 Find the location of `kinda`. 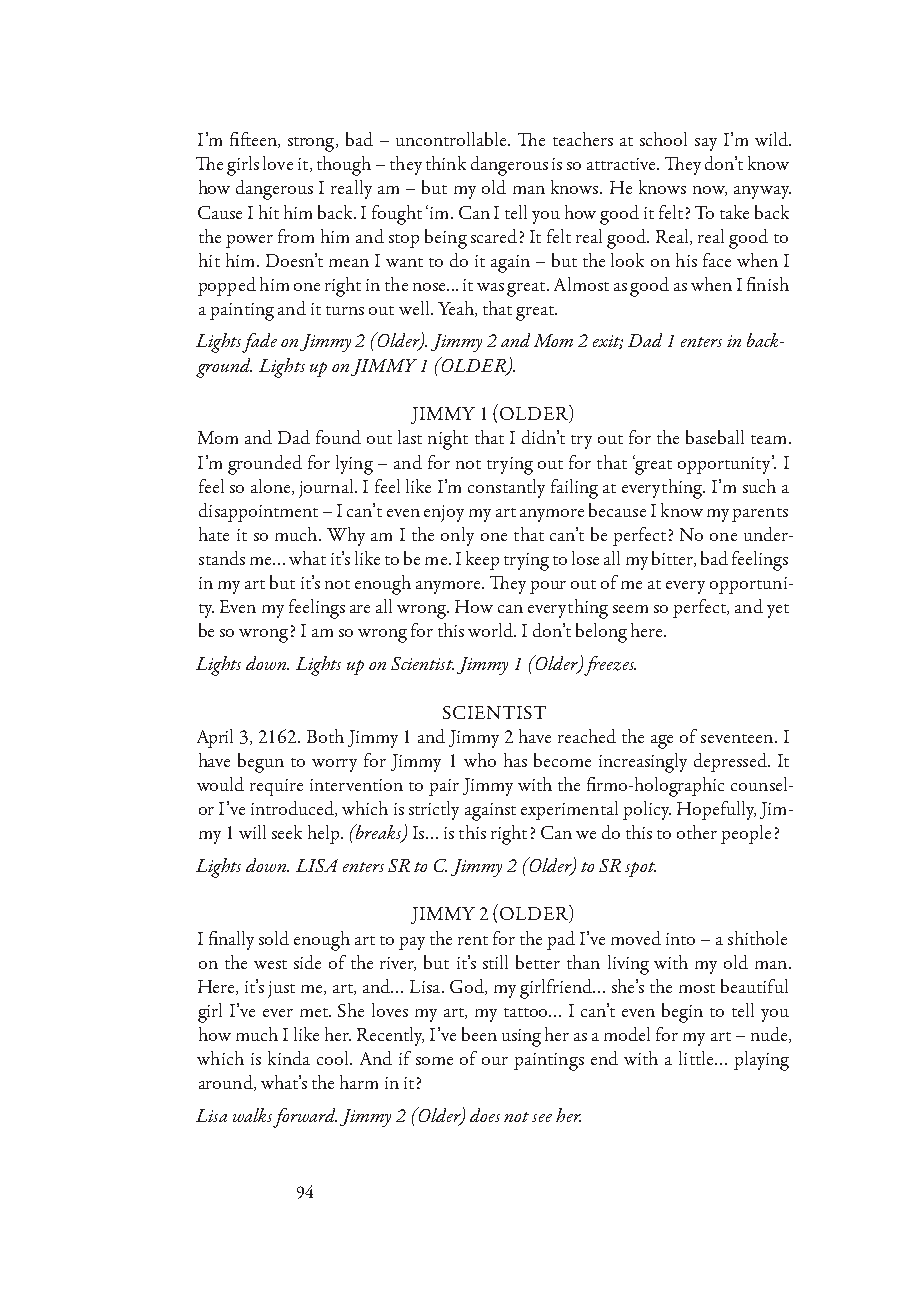

kinda is located at coordinates (289, 1058).
